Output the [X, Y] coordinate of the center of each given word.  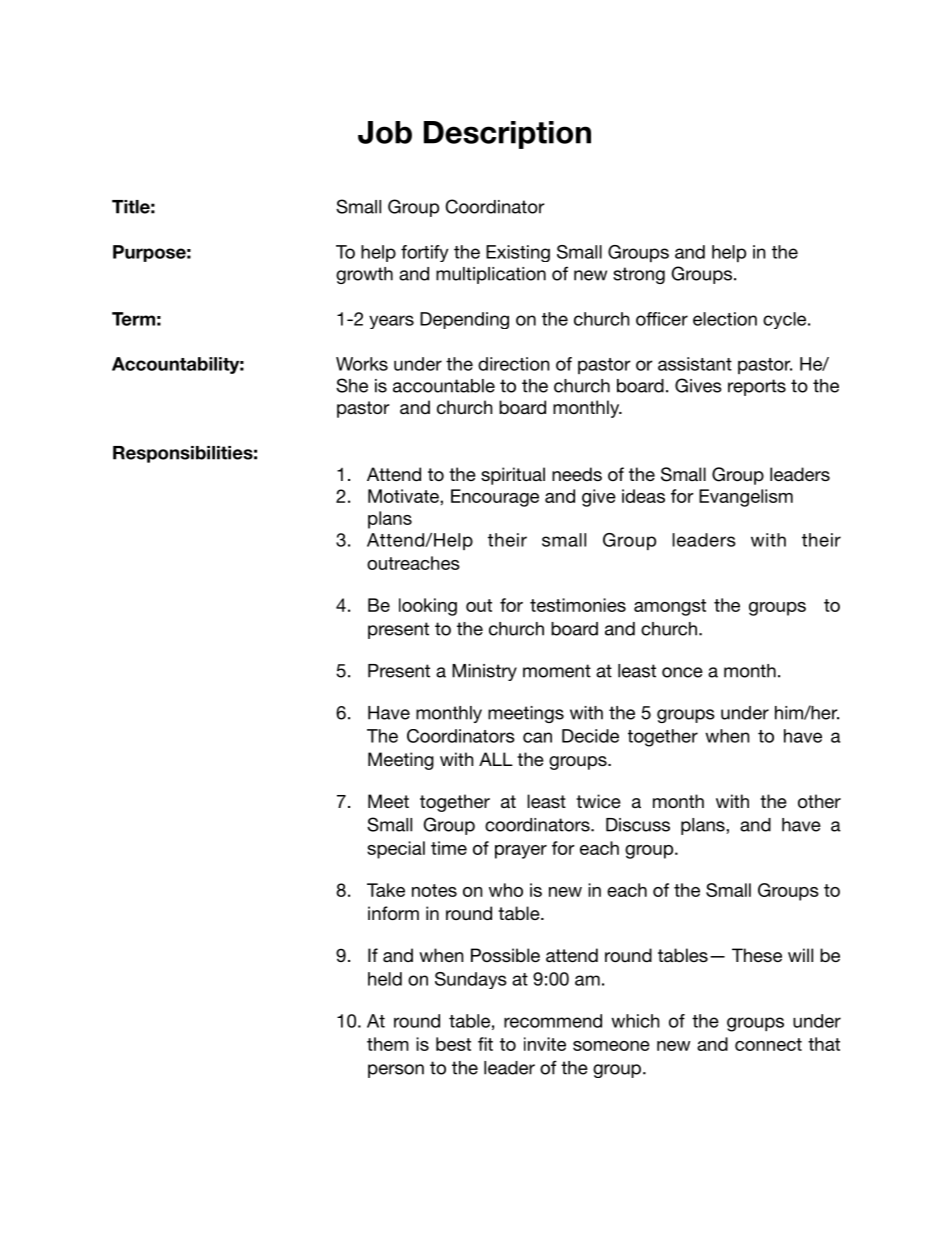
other [819, 801]
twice [598, 801]
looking [428, 607]
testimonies [578, 605]
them [388, 1044]
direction [513, 364]
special [396, 850]
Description [507, 135]
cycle [786, 320]
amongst [670, 607]
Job [385, 132]
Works [362, 364]
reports [757, 387]
